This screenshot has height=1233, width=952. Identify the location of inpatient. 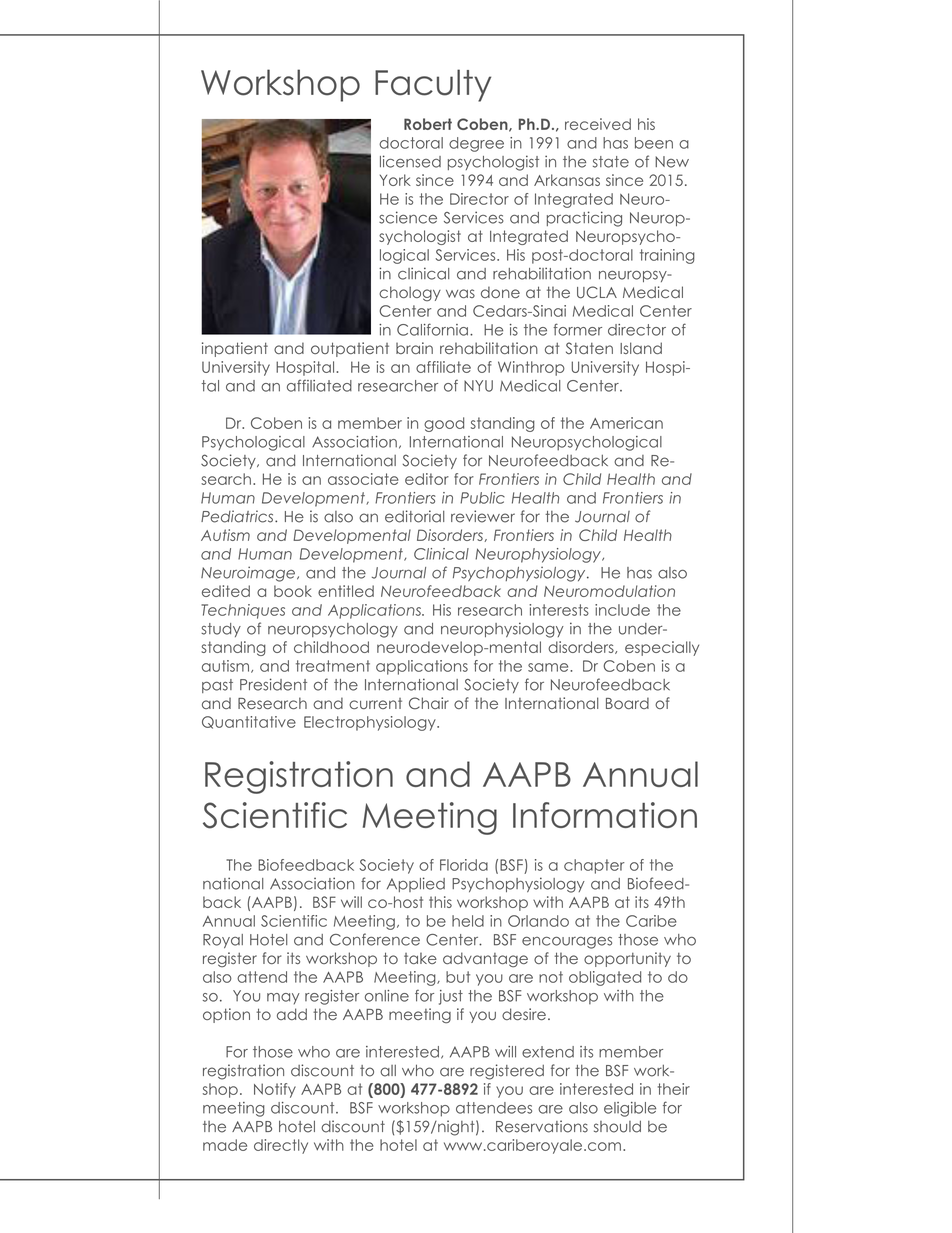
(235, 349).
